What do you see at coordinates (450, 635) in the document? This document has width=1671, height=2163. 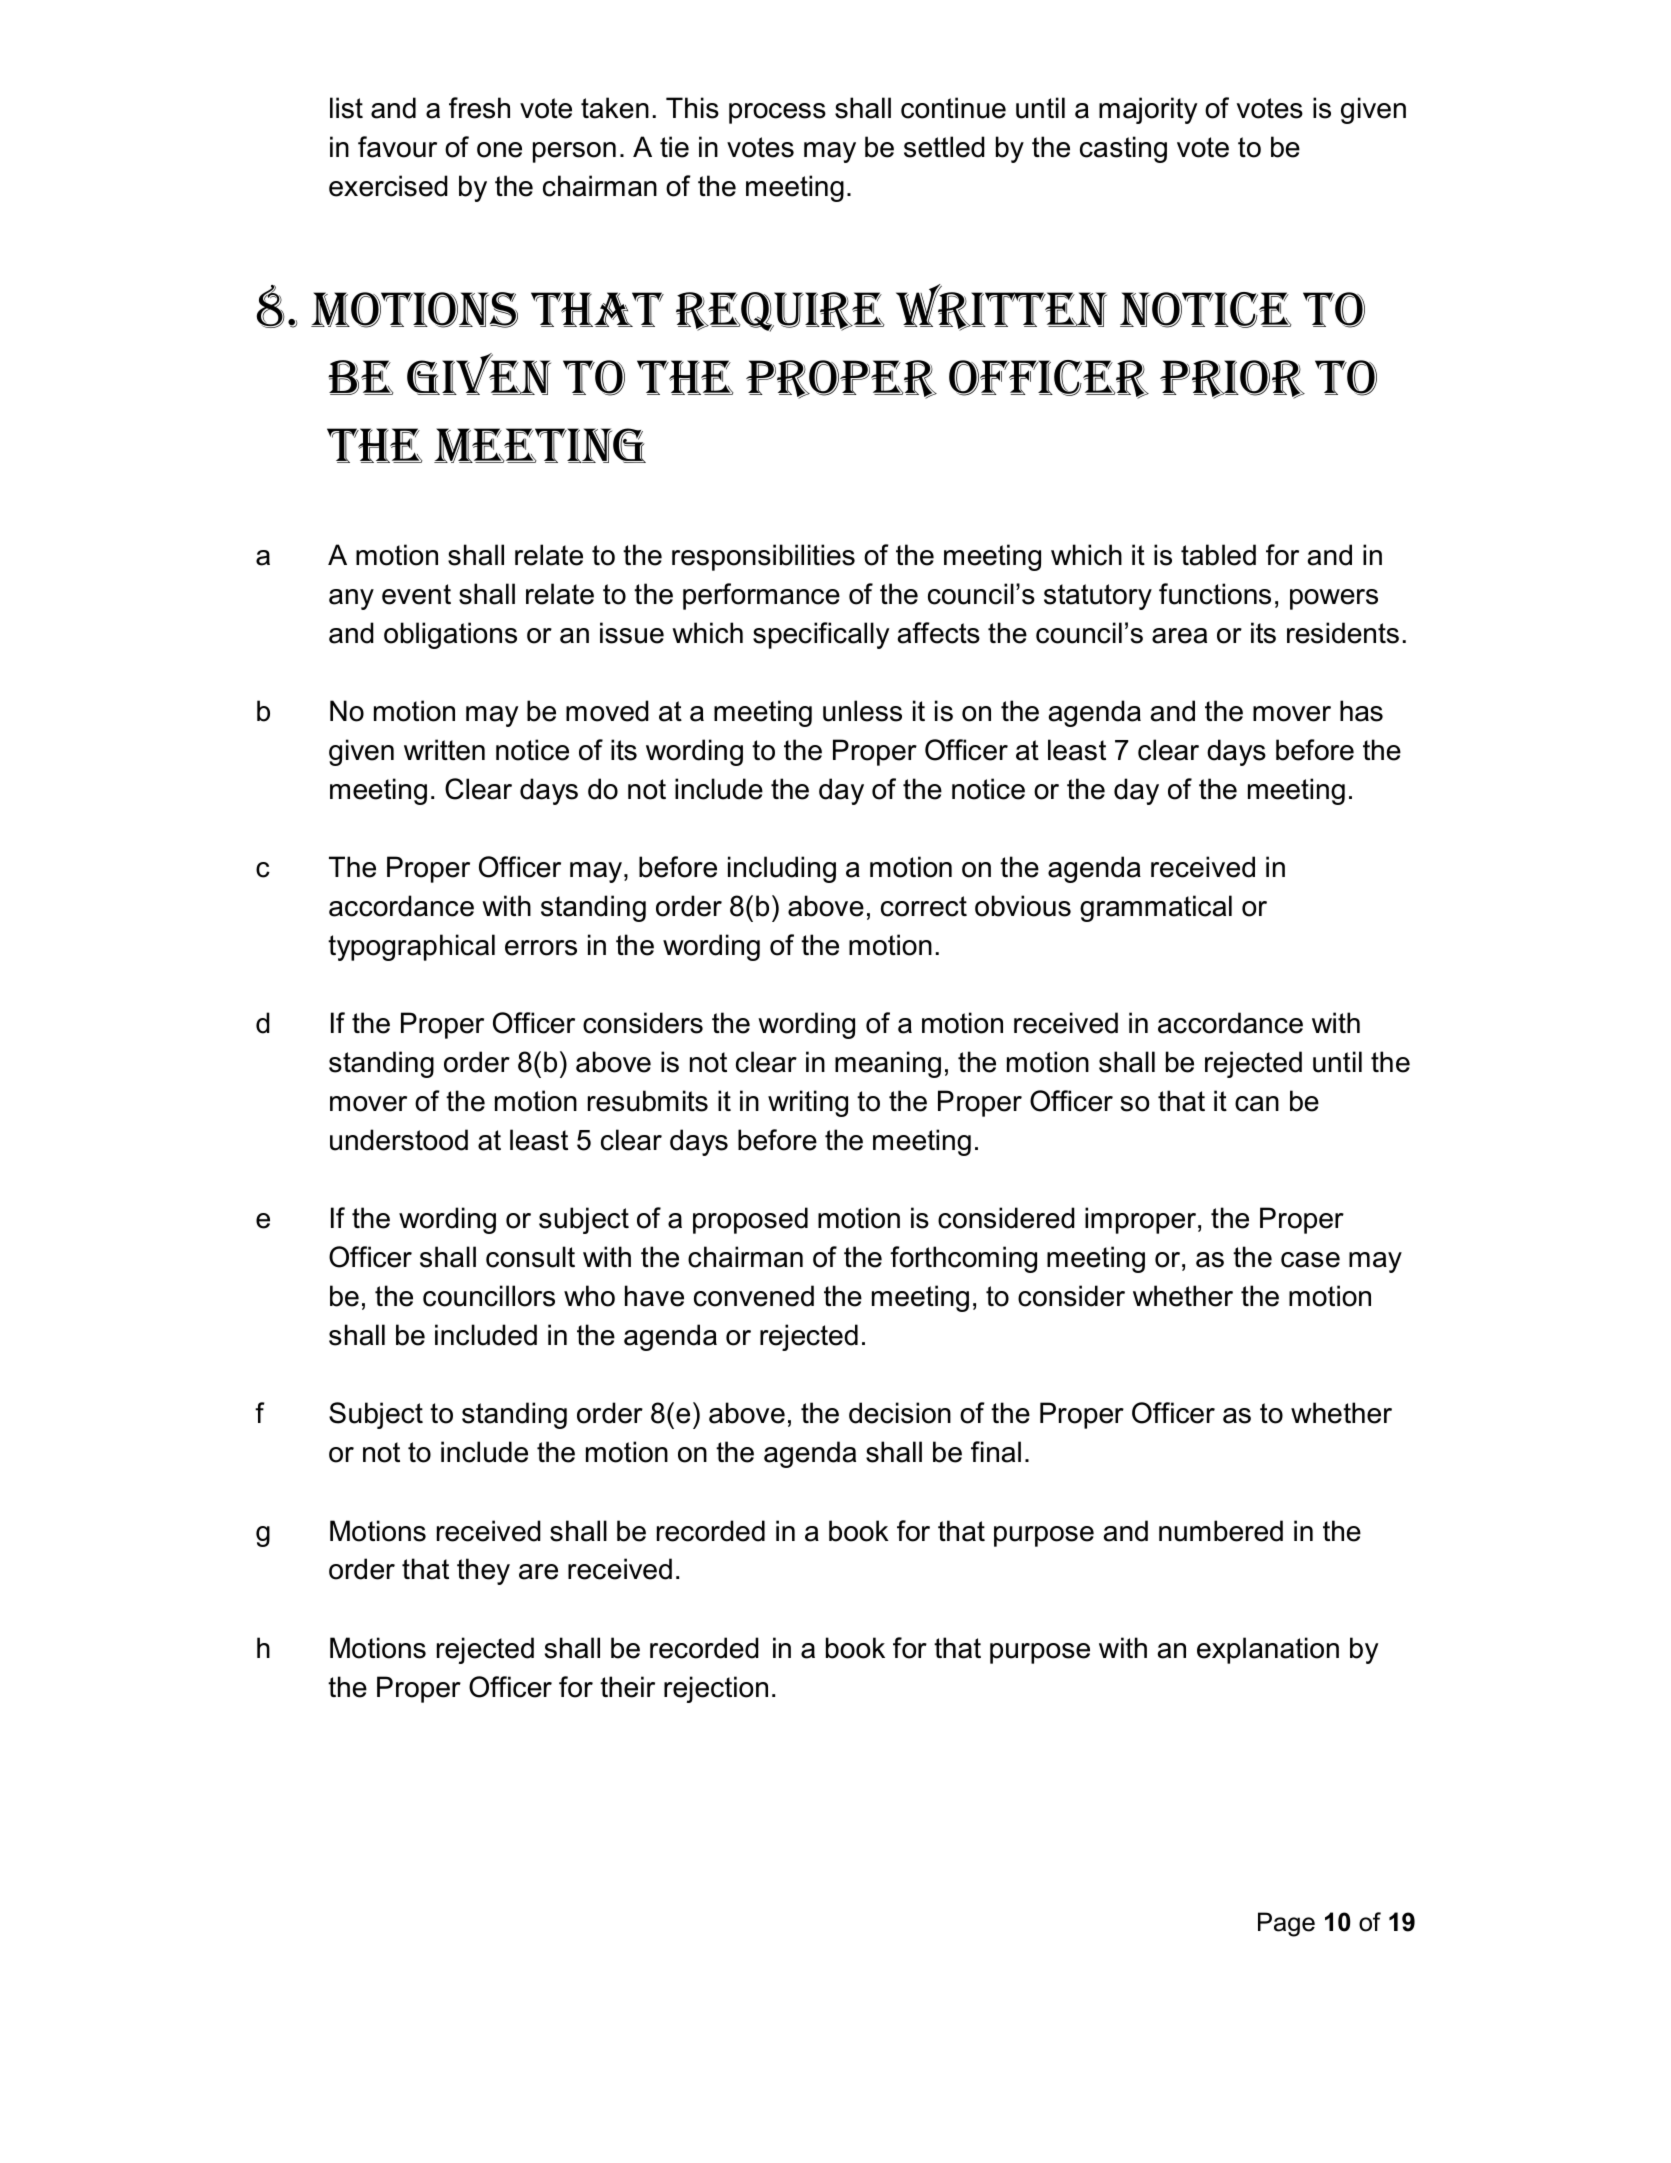 I see `obligations` at bounding box center [450, 635].
